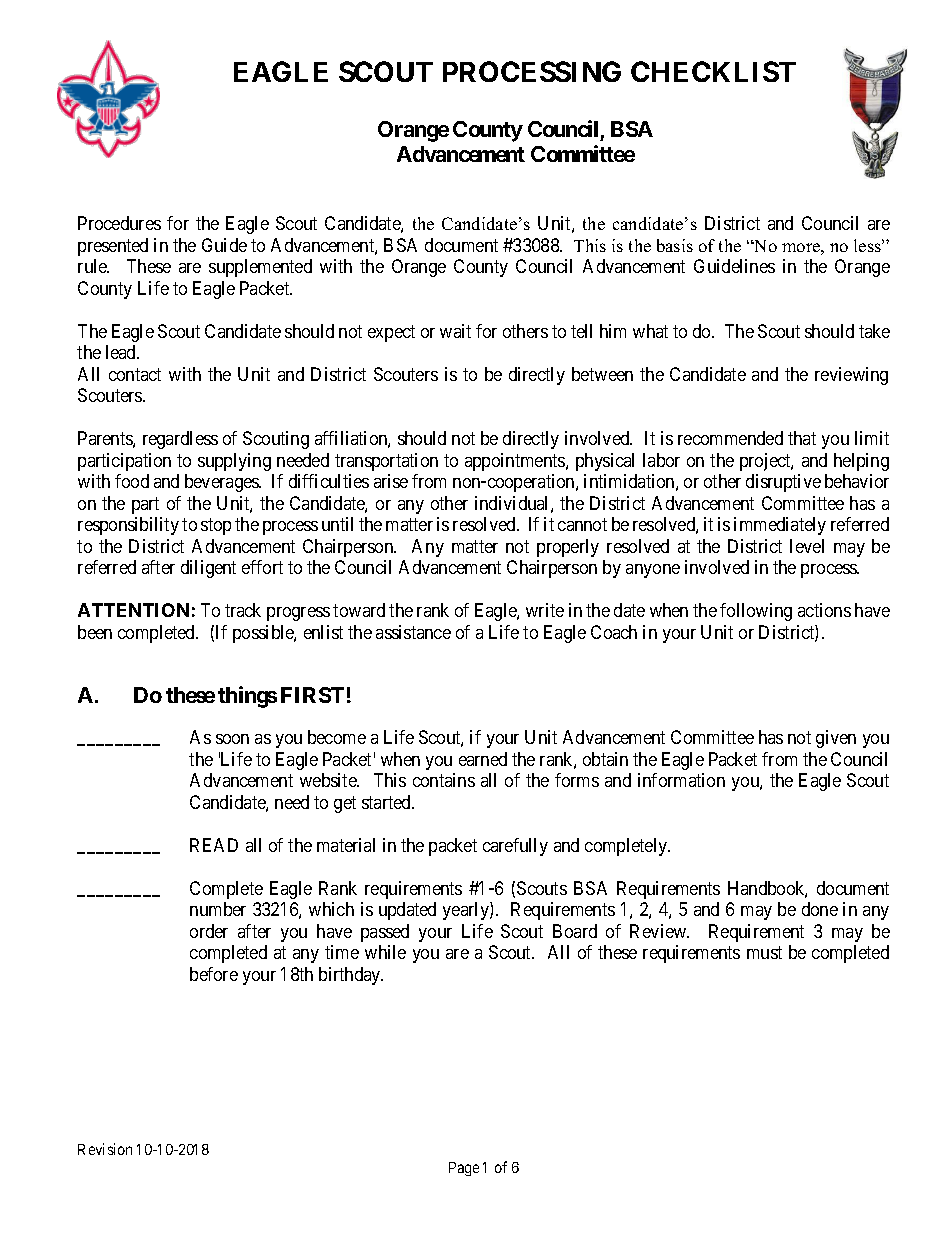  Describe the element at coordinates (756, 612) in the screenshot. I see `following` at that location.
